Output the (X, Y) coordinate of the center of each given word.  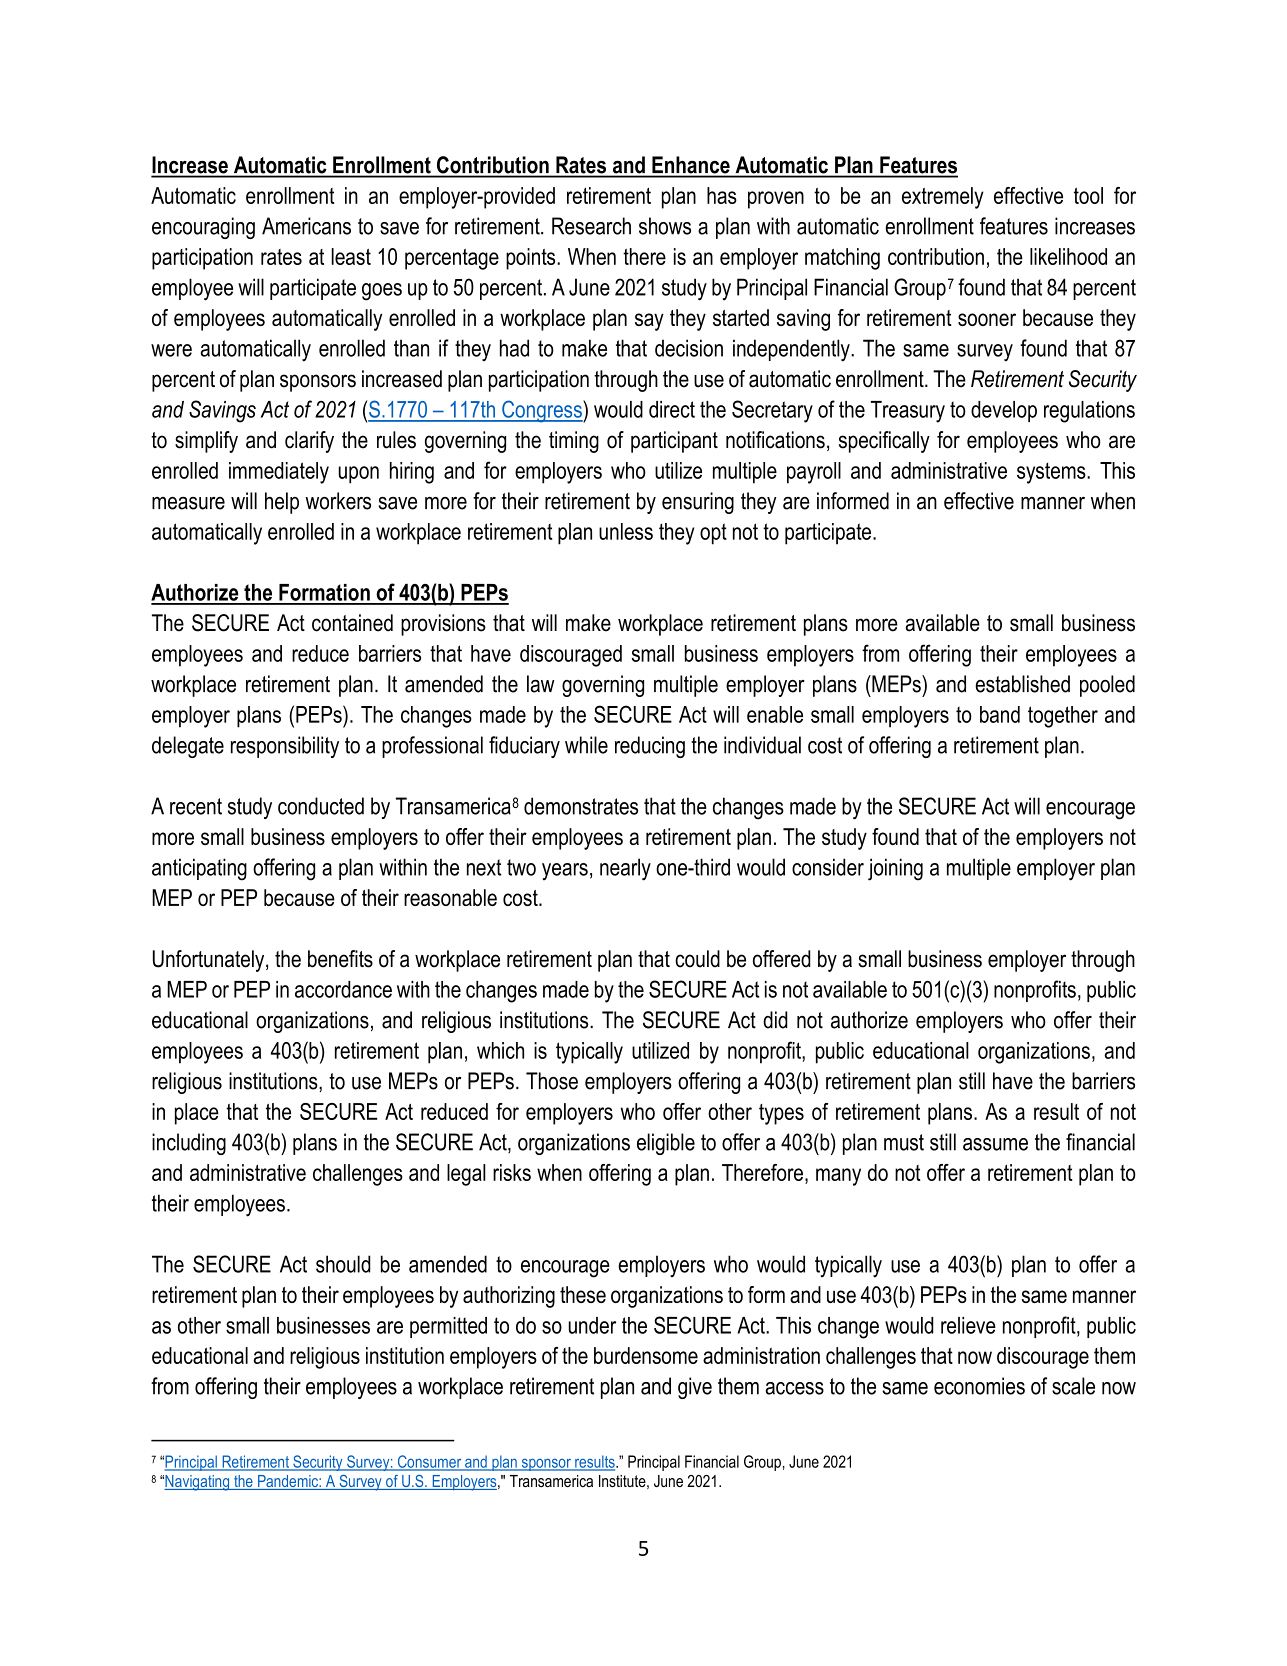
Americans (306, 226)
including (189, 1144)
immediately (279, 473)
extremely (943, 198)
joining (895, 869)
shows (665, 226)
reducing (650, 747)
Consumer (429, 1462)
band (1000, 714)
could (697, 959)
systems (1052, 473)
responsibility (285, 747)
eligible (666, 1144)
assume (995, 1144)
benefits (340, 959)
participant (674, 442)
